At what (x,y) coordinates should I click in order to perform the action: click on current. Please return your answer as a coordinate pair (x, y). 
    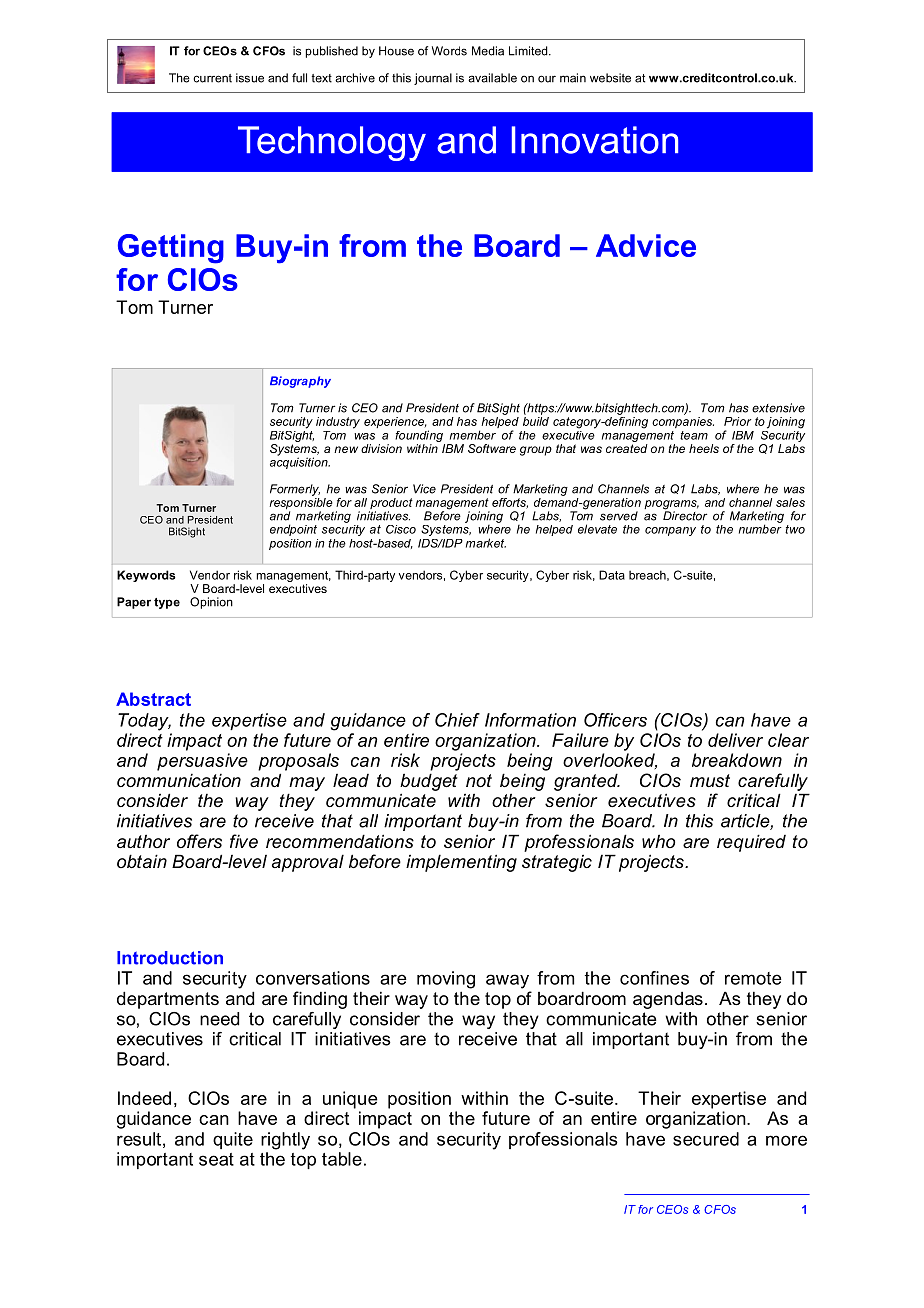
    Looking at the image, I should click on (212, 78).
